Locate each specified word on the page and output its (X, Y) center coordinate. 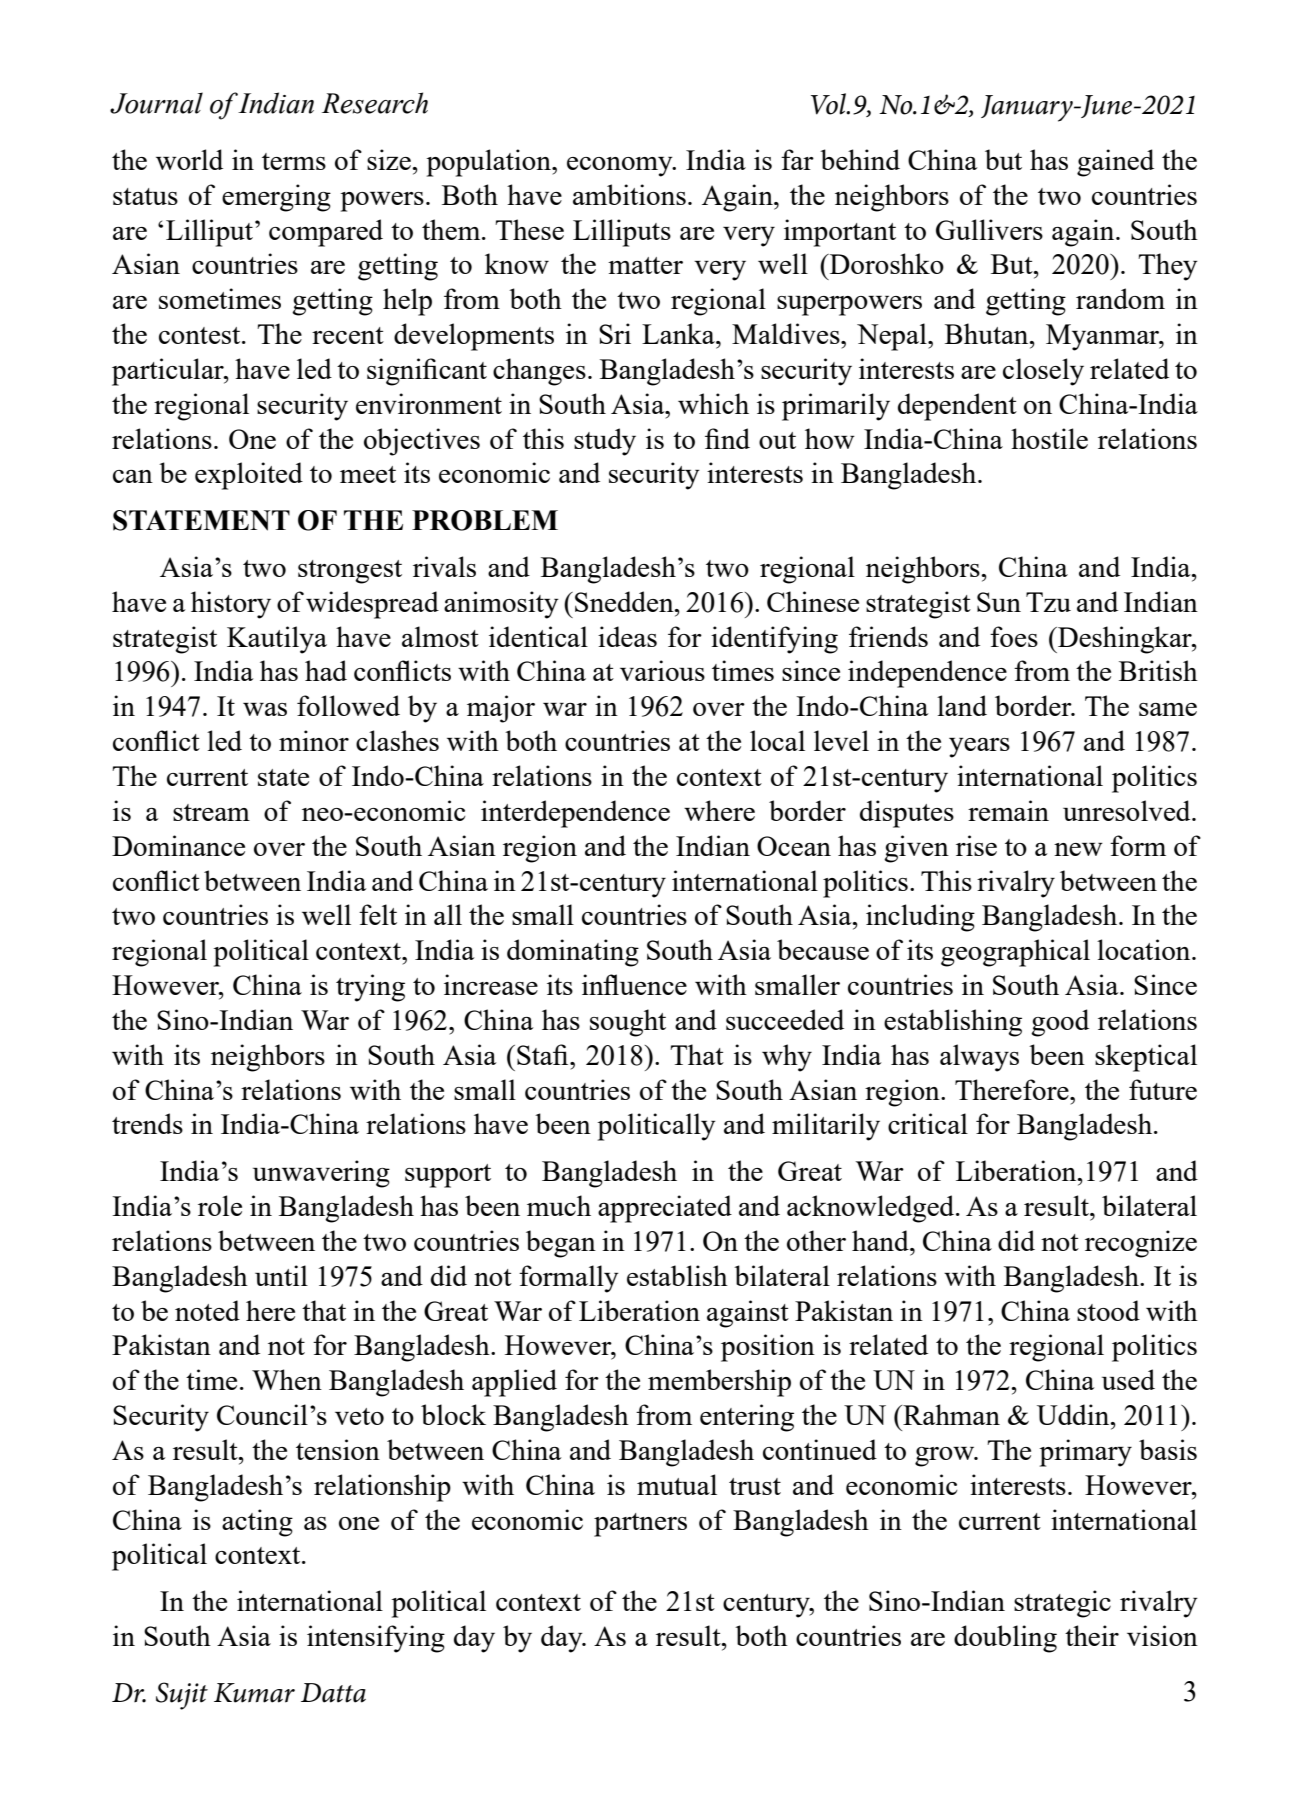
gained (1115, 163)
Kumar (254, 1693)
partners (640, 1525)
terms (294, 161)
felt (378, 914)
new (1078, 849)
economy (621, 167)
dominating (573, 953)
